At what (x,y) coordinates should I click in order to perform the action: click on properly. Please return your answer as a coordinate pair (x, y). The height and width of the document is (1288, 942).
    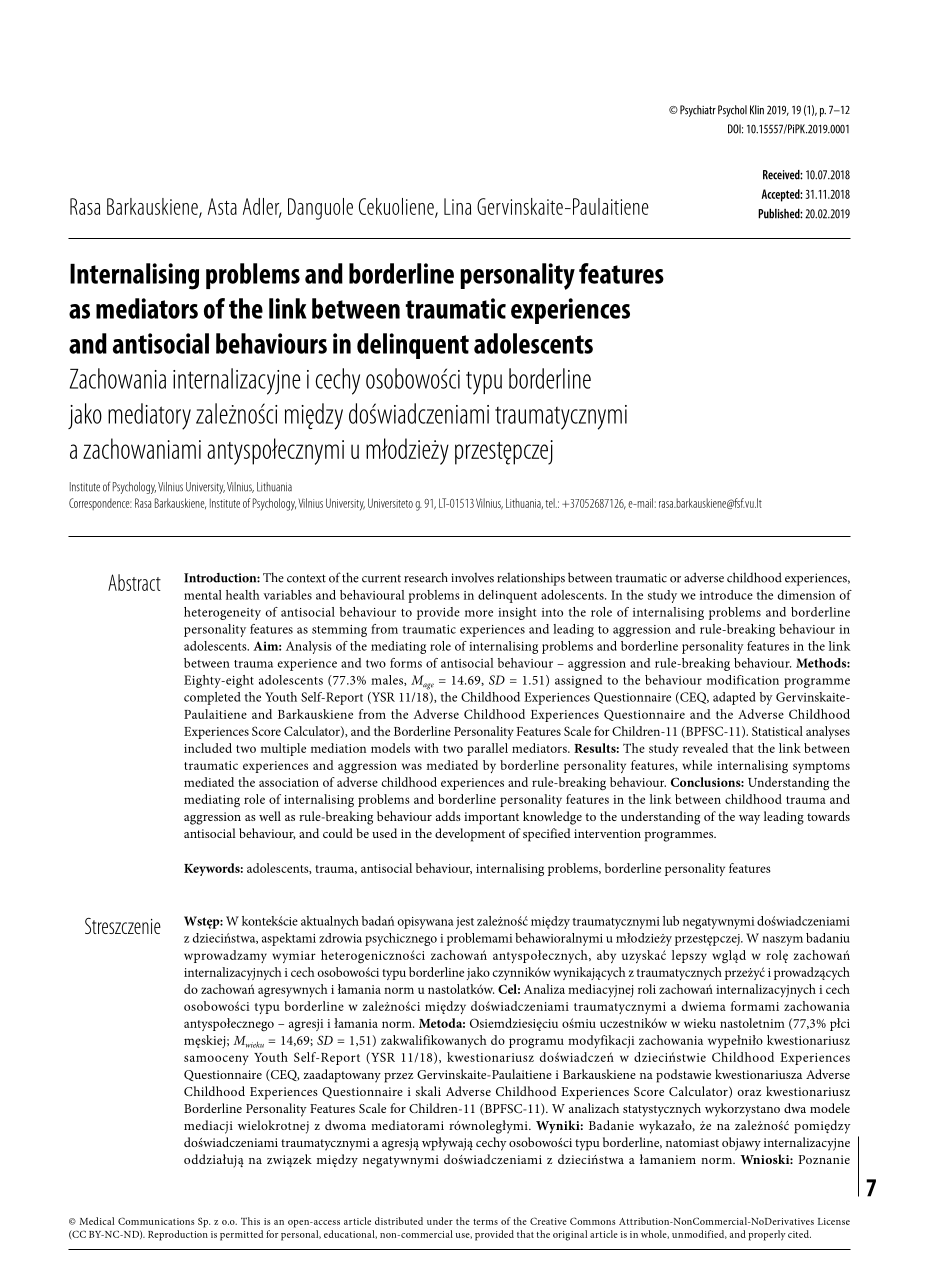
    Looking at the image, I should click on (766, 1235).
